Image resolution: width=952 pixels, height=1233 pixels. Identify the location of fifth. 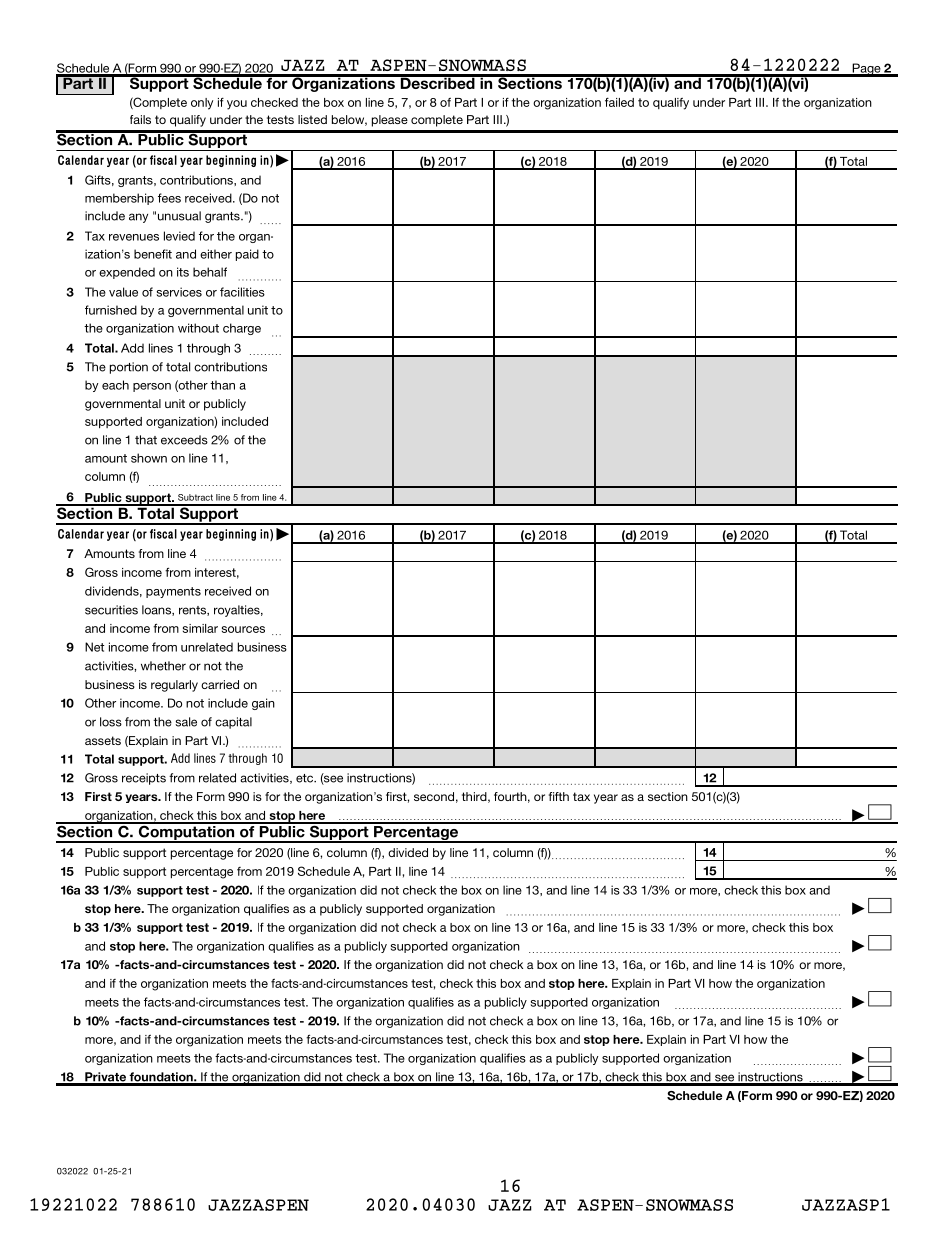
(559, 796).
